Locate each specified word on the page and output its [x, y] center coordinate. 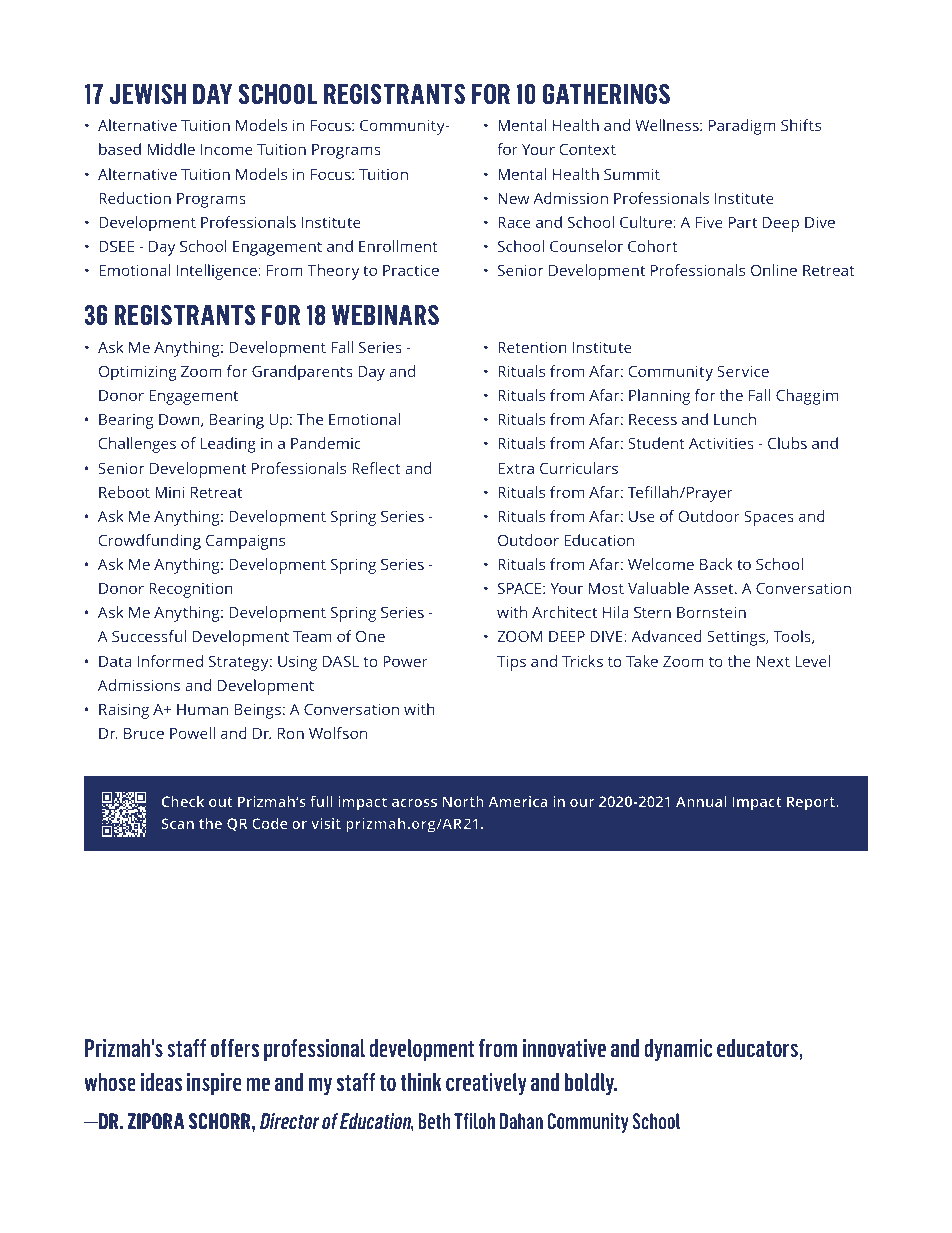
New [513, 198]
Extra [516, 468]
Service [743, 371]
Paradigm [742, 127]
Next [773, 661]
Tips [511, 663]
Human [202, 709]
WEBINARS [385, 315]
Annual [701, 801]
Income [227, 149]
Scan [178, 823]
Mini [169, 492]
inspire [214, 1084]
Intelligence [218, 272]
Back [716, 564]
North [463, 801]
